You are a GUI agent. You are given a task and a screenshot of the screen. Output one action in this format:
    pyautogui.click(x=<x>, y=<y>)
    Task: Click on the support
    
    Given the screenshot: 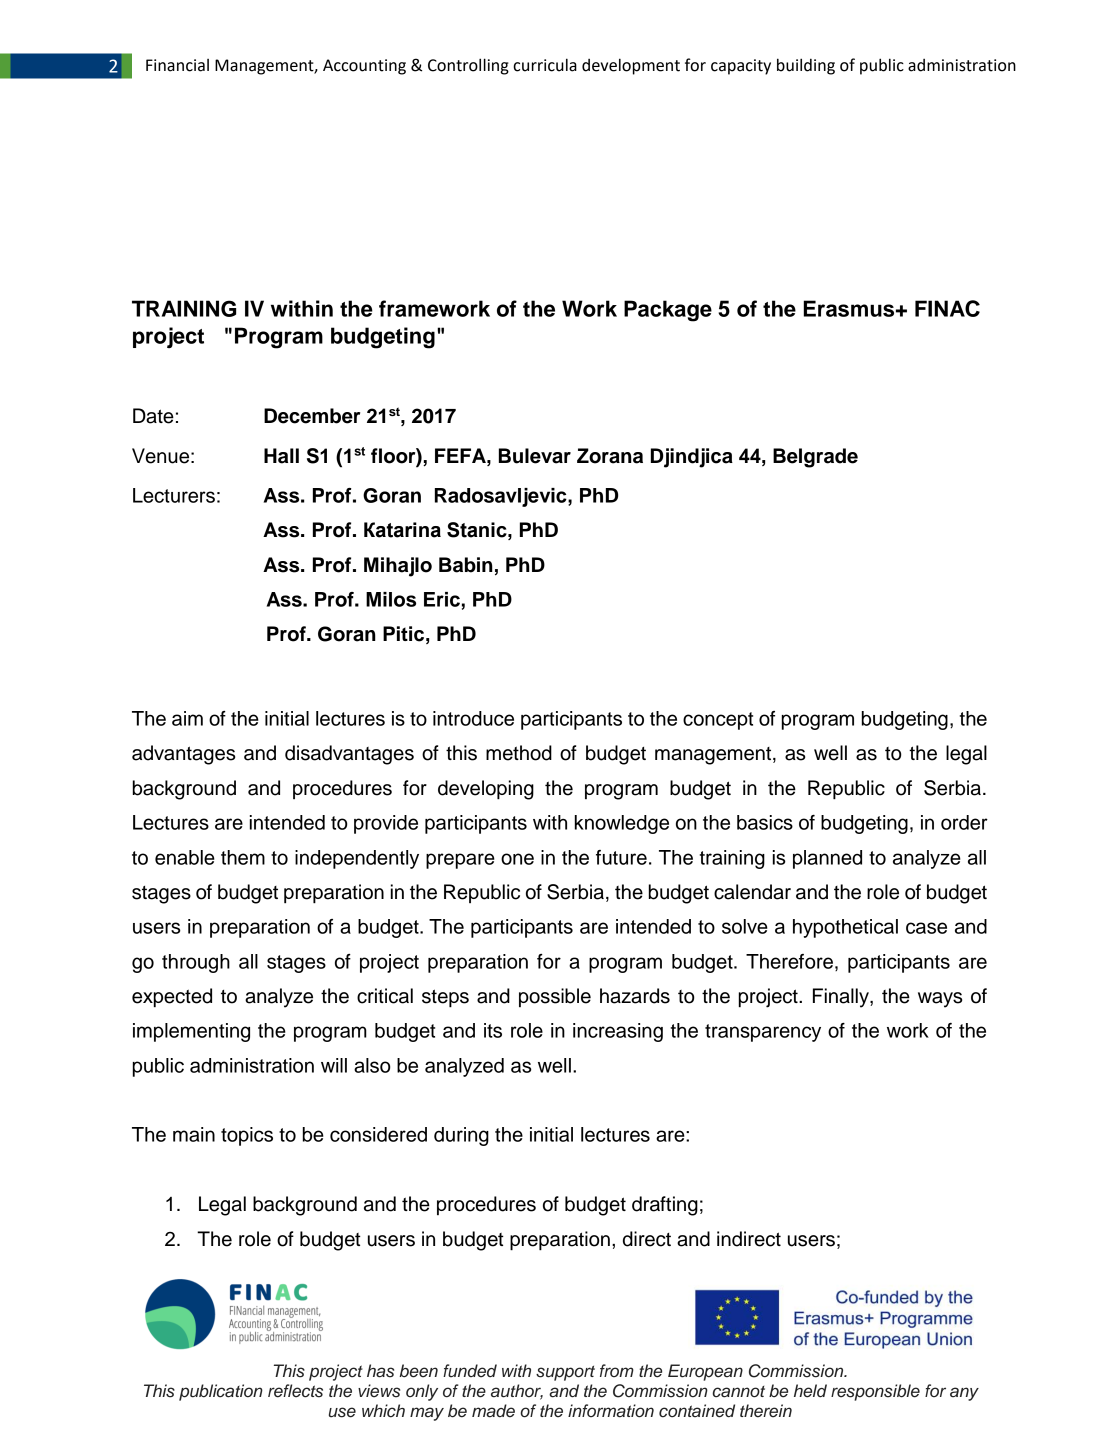 What is the action you would take?
    pyautogui.click(x=565, y=1373)
